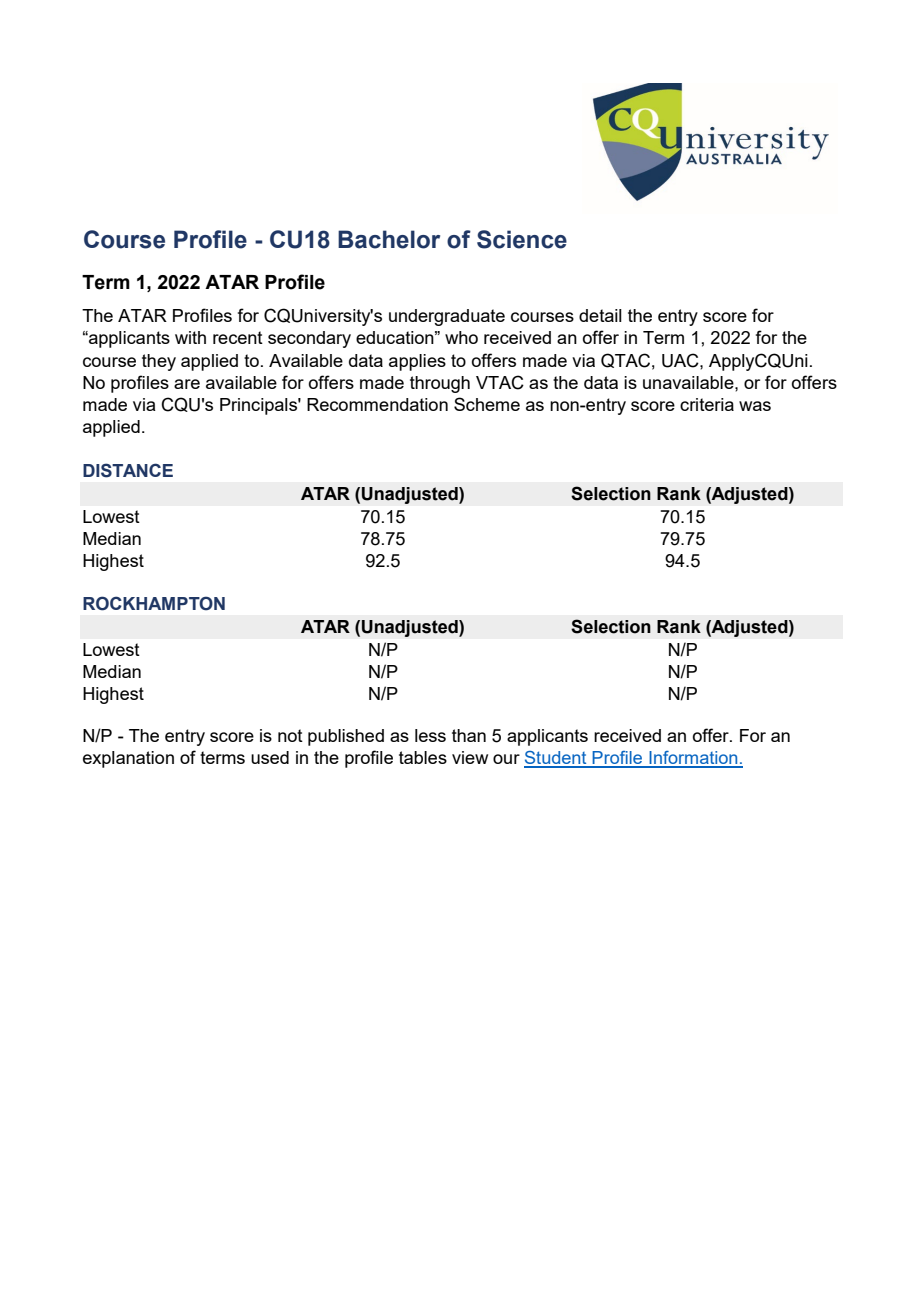 This screenshot has height=1308, width=924. Describe the element at coordinates (270, 757) in the screenshot. I see `used` at that location.
